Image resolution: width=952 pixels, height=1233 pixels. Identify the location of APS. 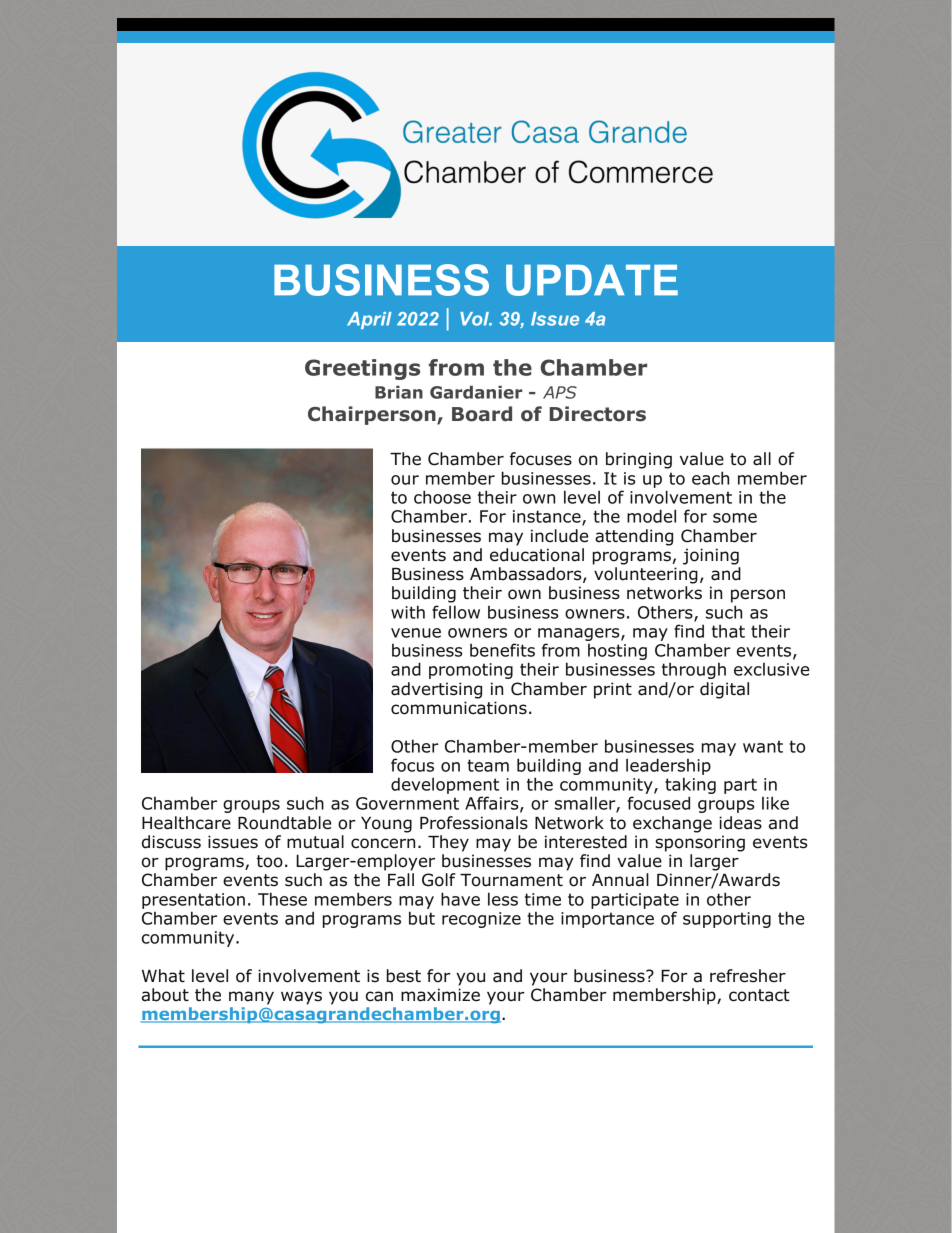
(560, 392).
